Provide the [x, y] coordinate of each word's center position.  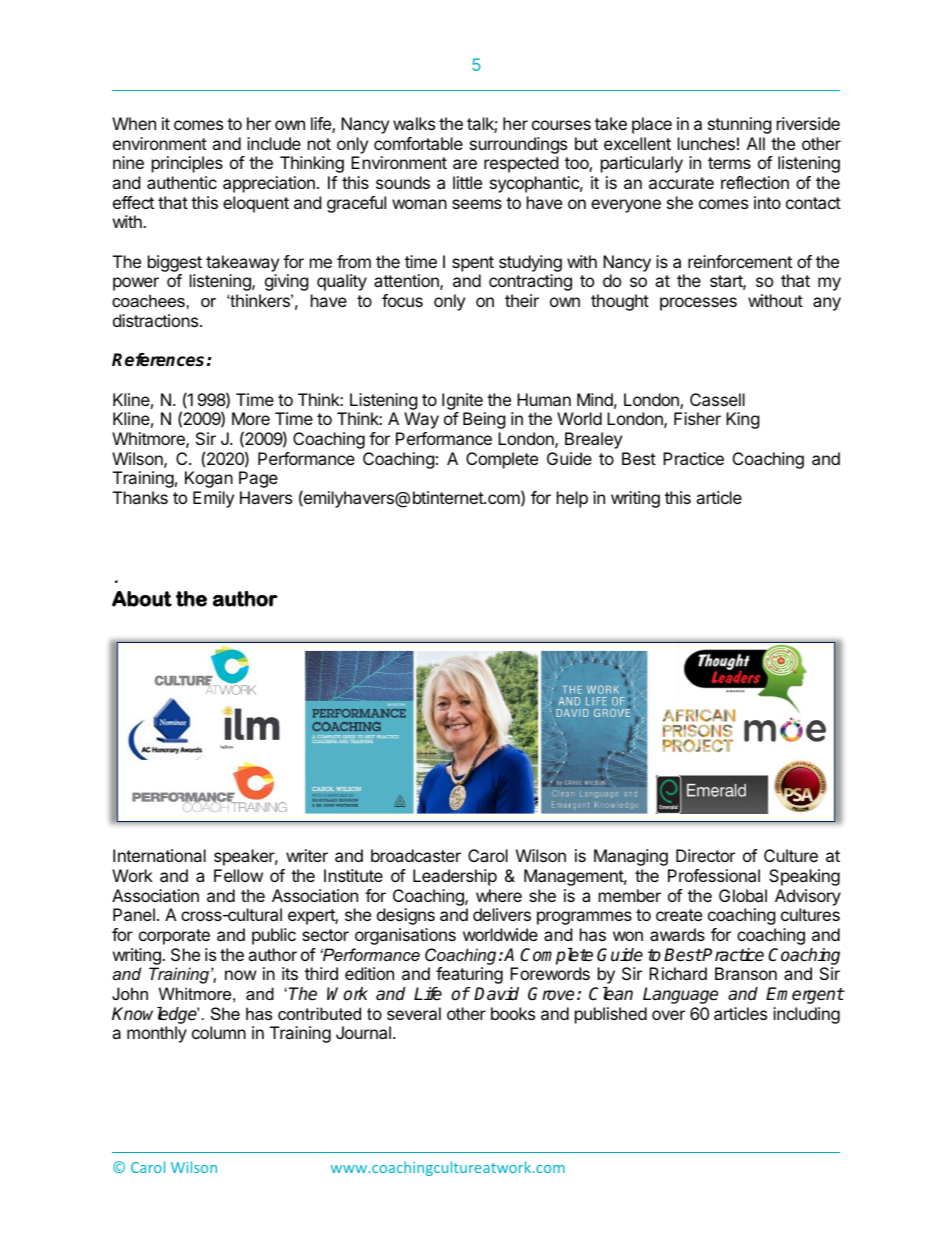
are [465, 164]
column [219, 1032]
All [756, 143]
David [496, 994]
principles [187, 164]
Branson [746, 973]
